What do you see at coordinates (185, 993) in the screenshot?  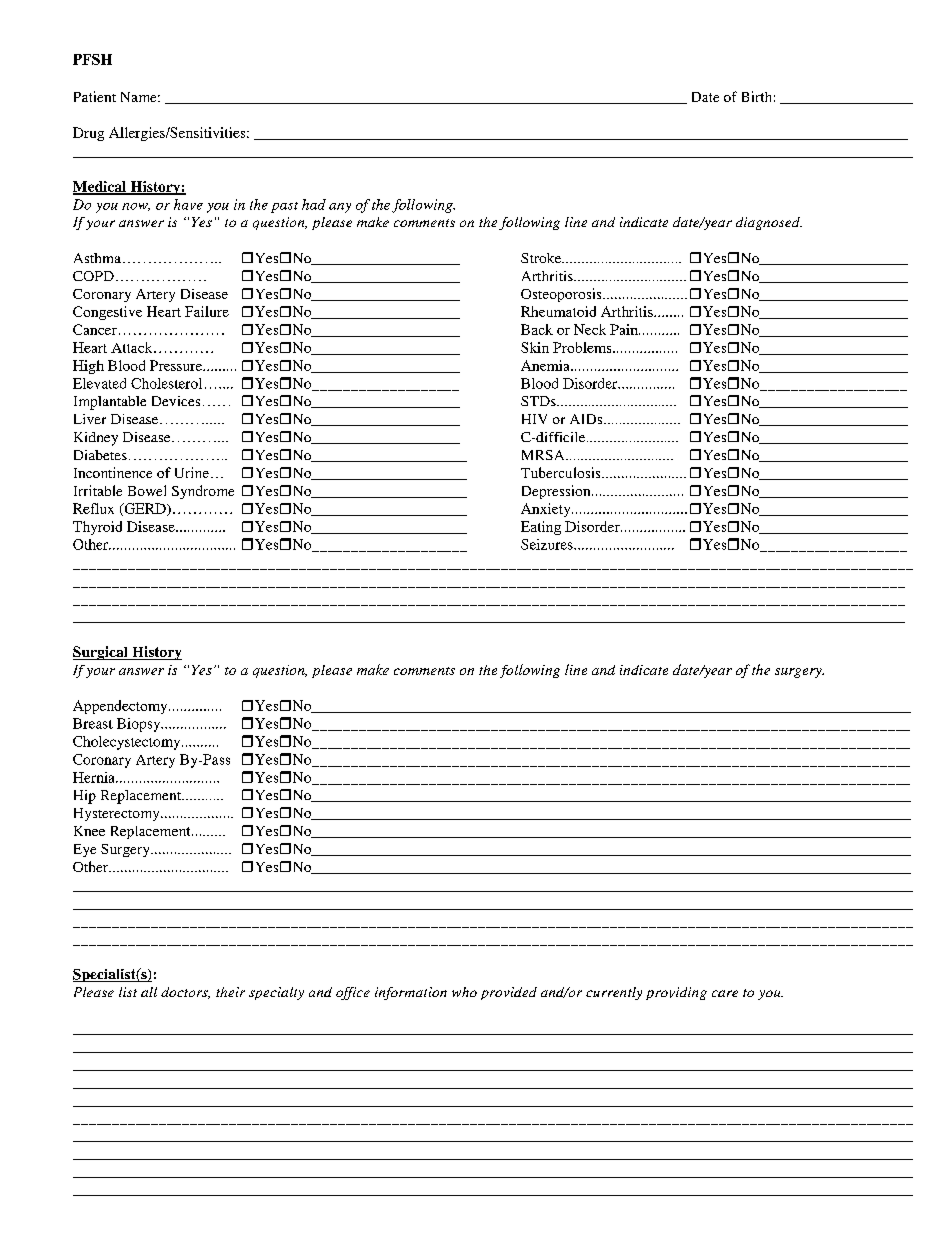 I see `doctors` at bounding box center [185, 993].
